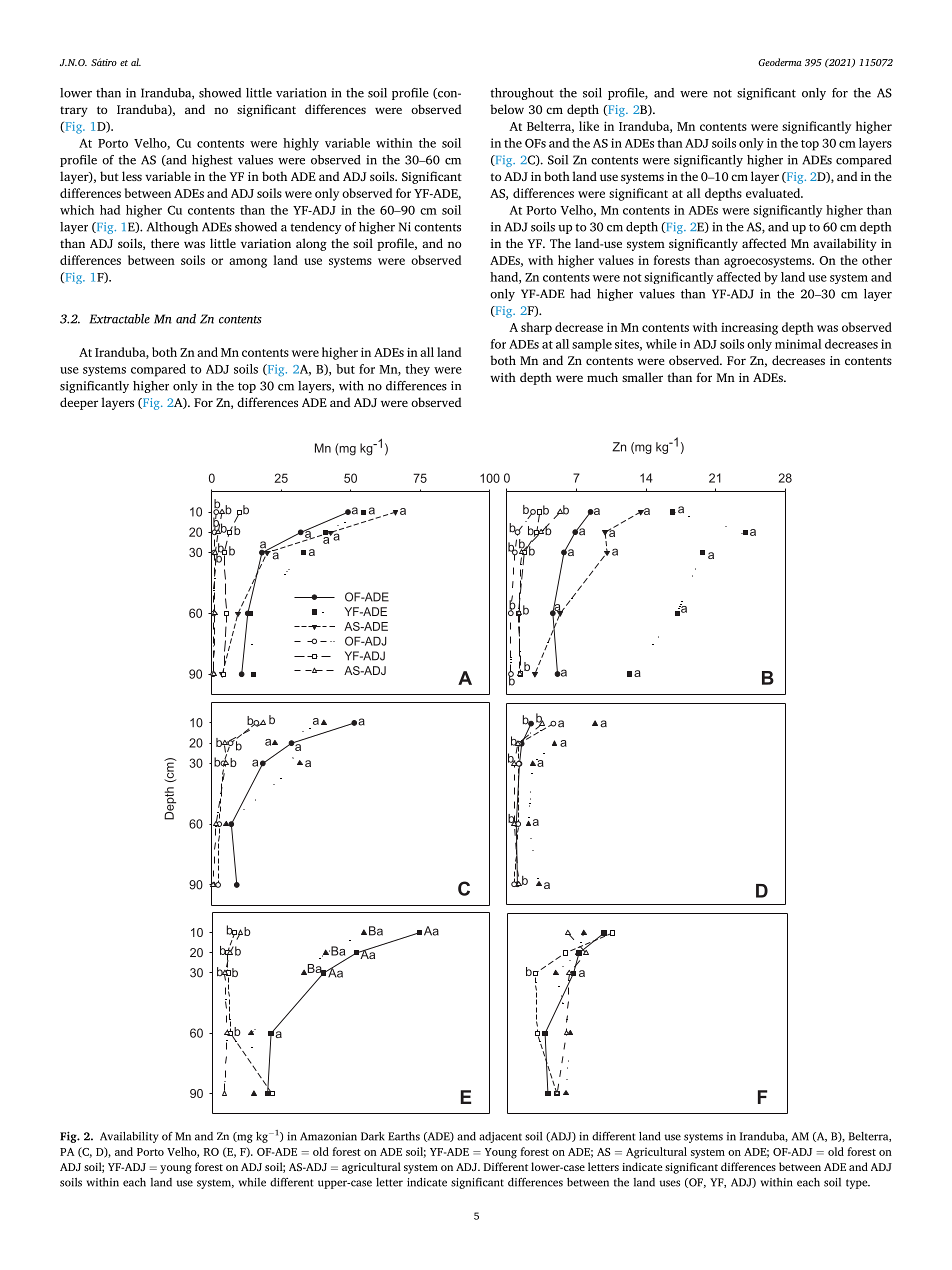 The width and height of the document is (952, 1270). Describe the element at coordinates (328, 1136) in the document. I see `Amazonian` at that location.
